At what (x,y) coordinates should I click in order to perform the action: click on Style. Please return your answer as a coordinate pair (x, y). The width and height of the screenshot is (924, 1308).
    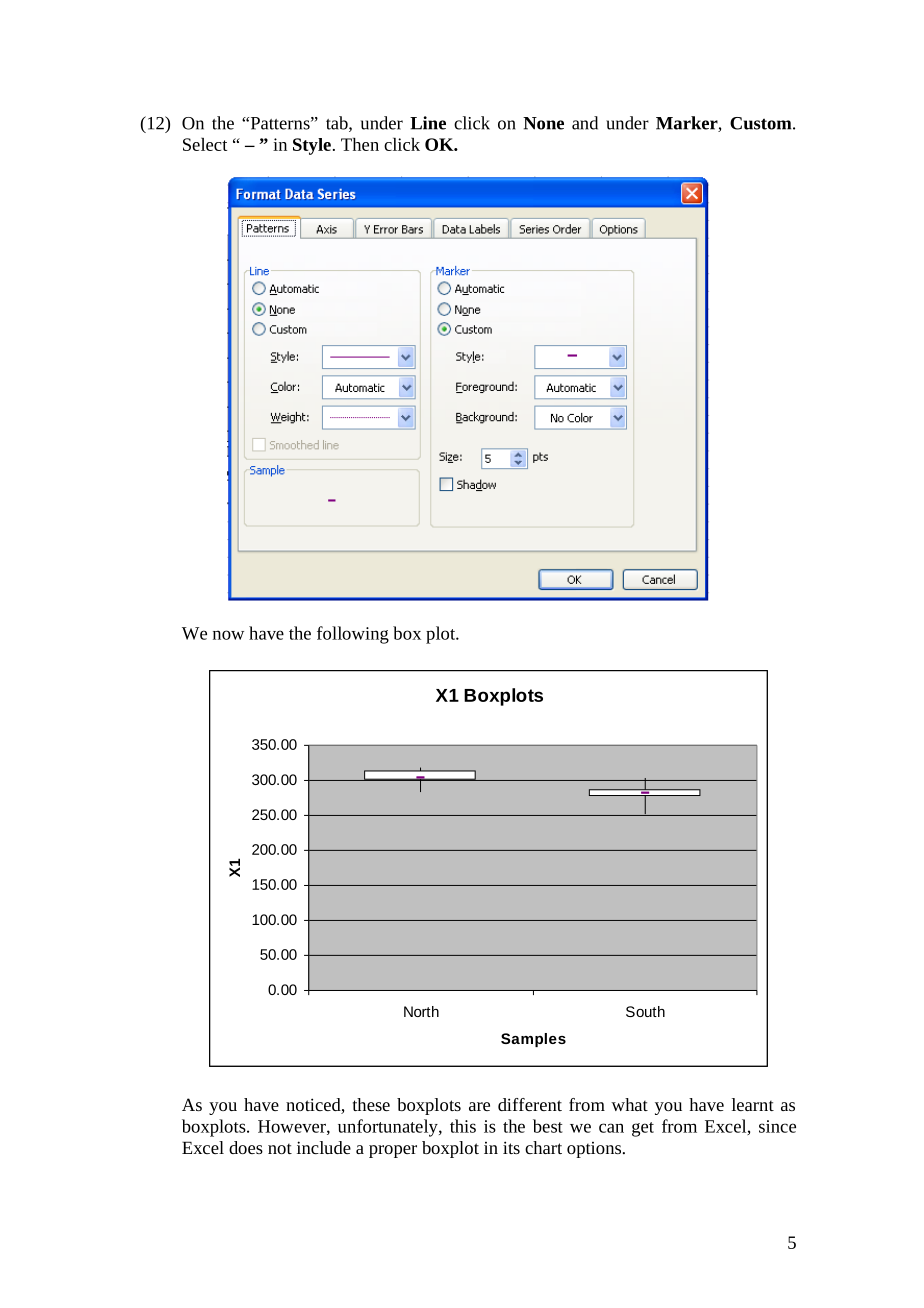
    Looking at the image, I should click on (312, 146).
